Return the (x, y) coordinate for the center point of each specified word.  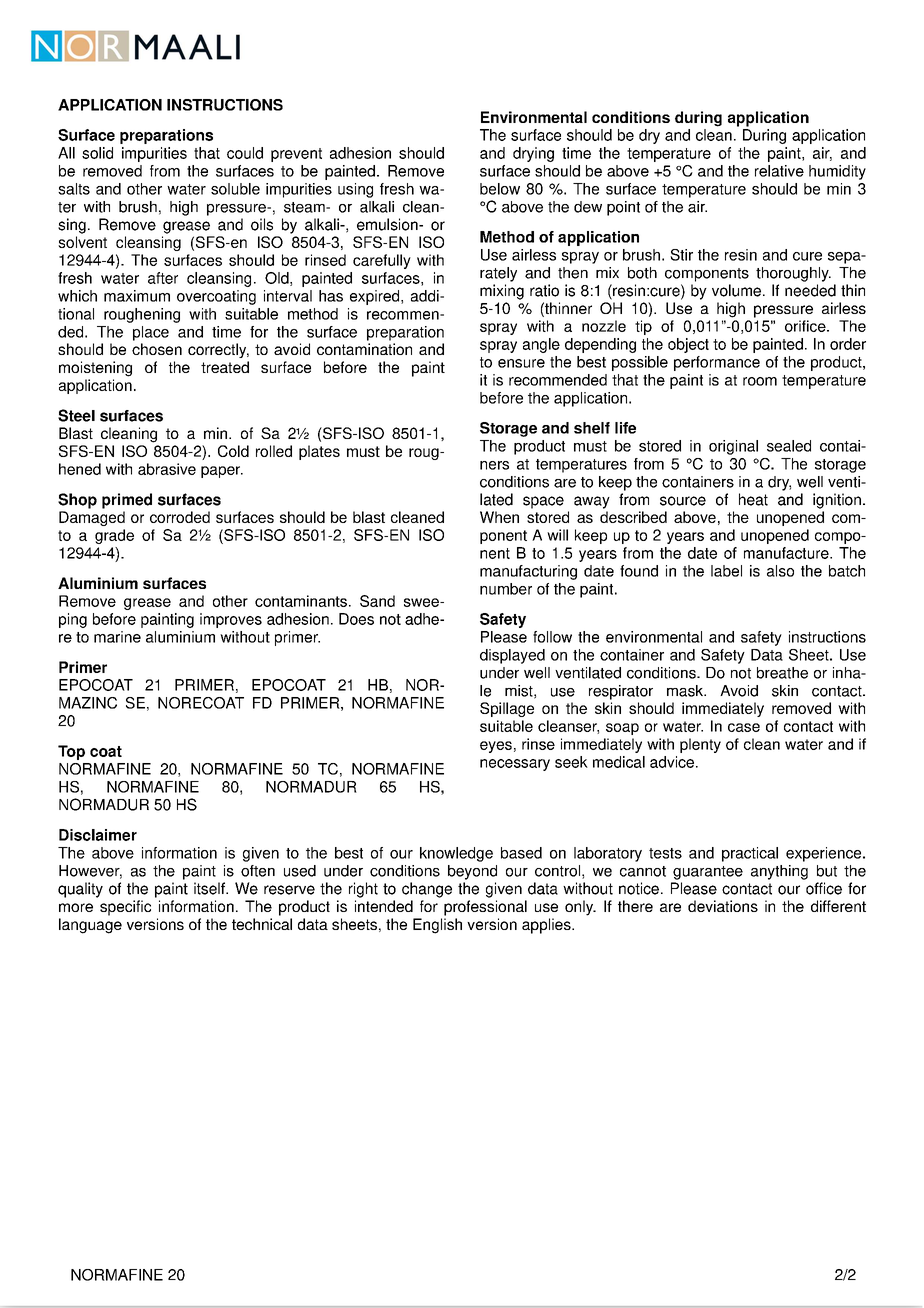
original (733, 447)
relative (779, 171)
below (500, 189)
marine (117, 637)
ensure (521, 363)
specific (125, 908)
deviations (723, 906)
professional (485, 908)
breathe (782, 673)
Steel (76, 415)
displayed (512, 656)
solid (97, 153)
